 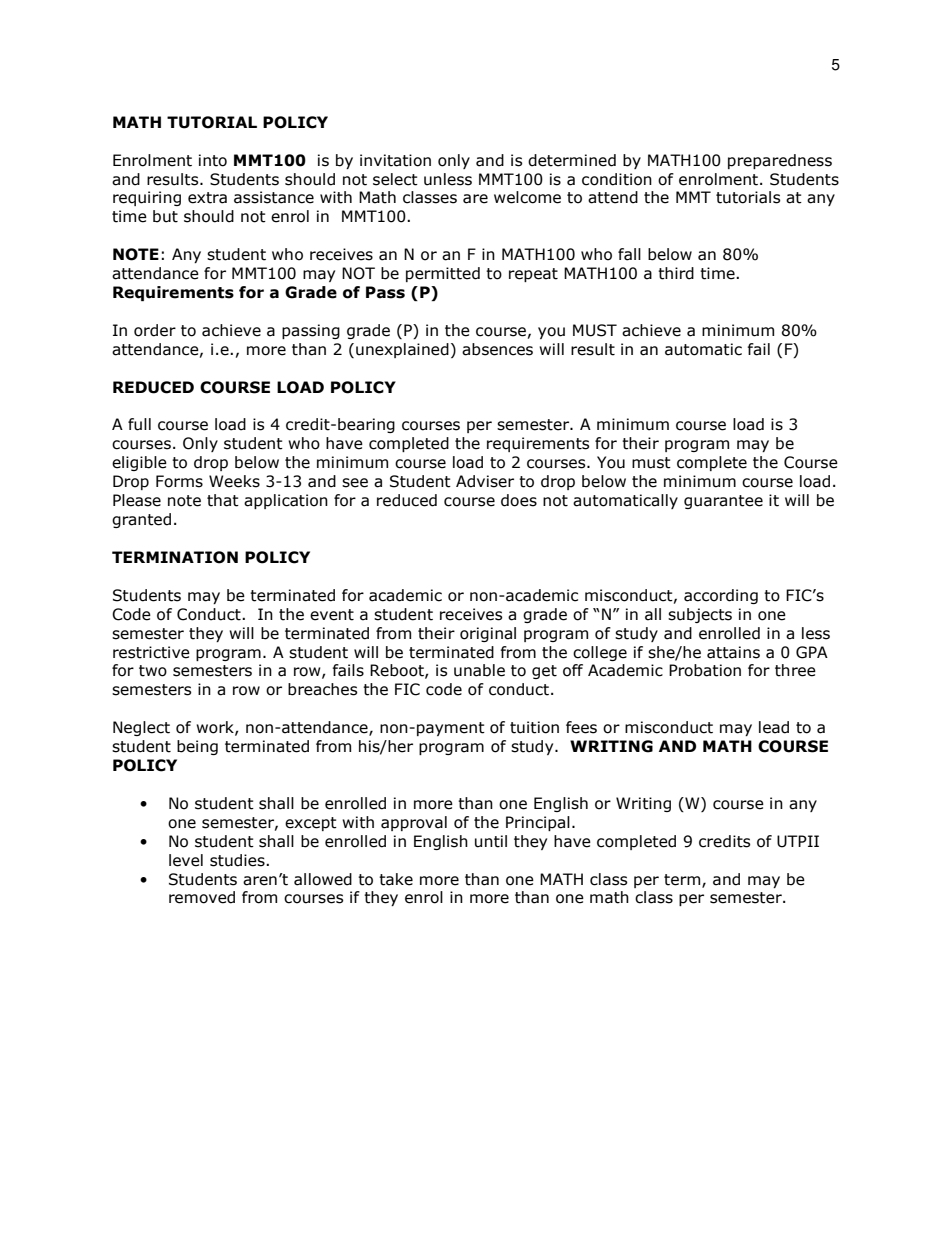 What do you see at coordinates (519, 500) in the image?
I see `does` at bounding box center [519, 500].
